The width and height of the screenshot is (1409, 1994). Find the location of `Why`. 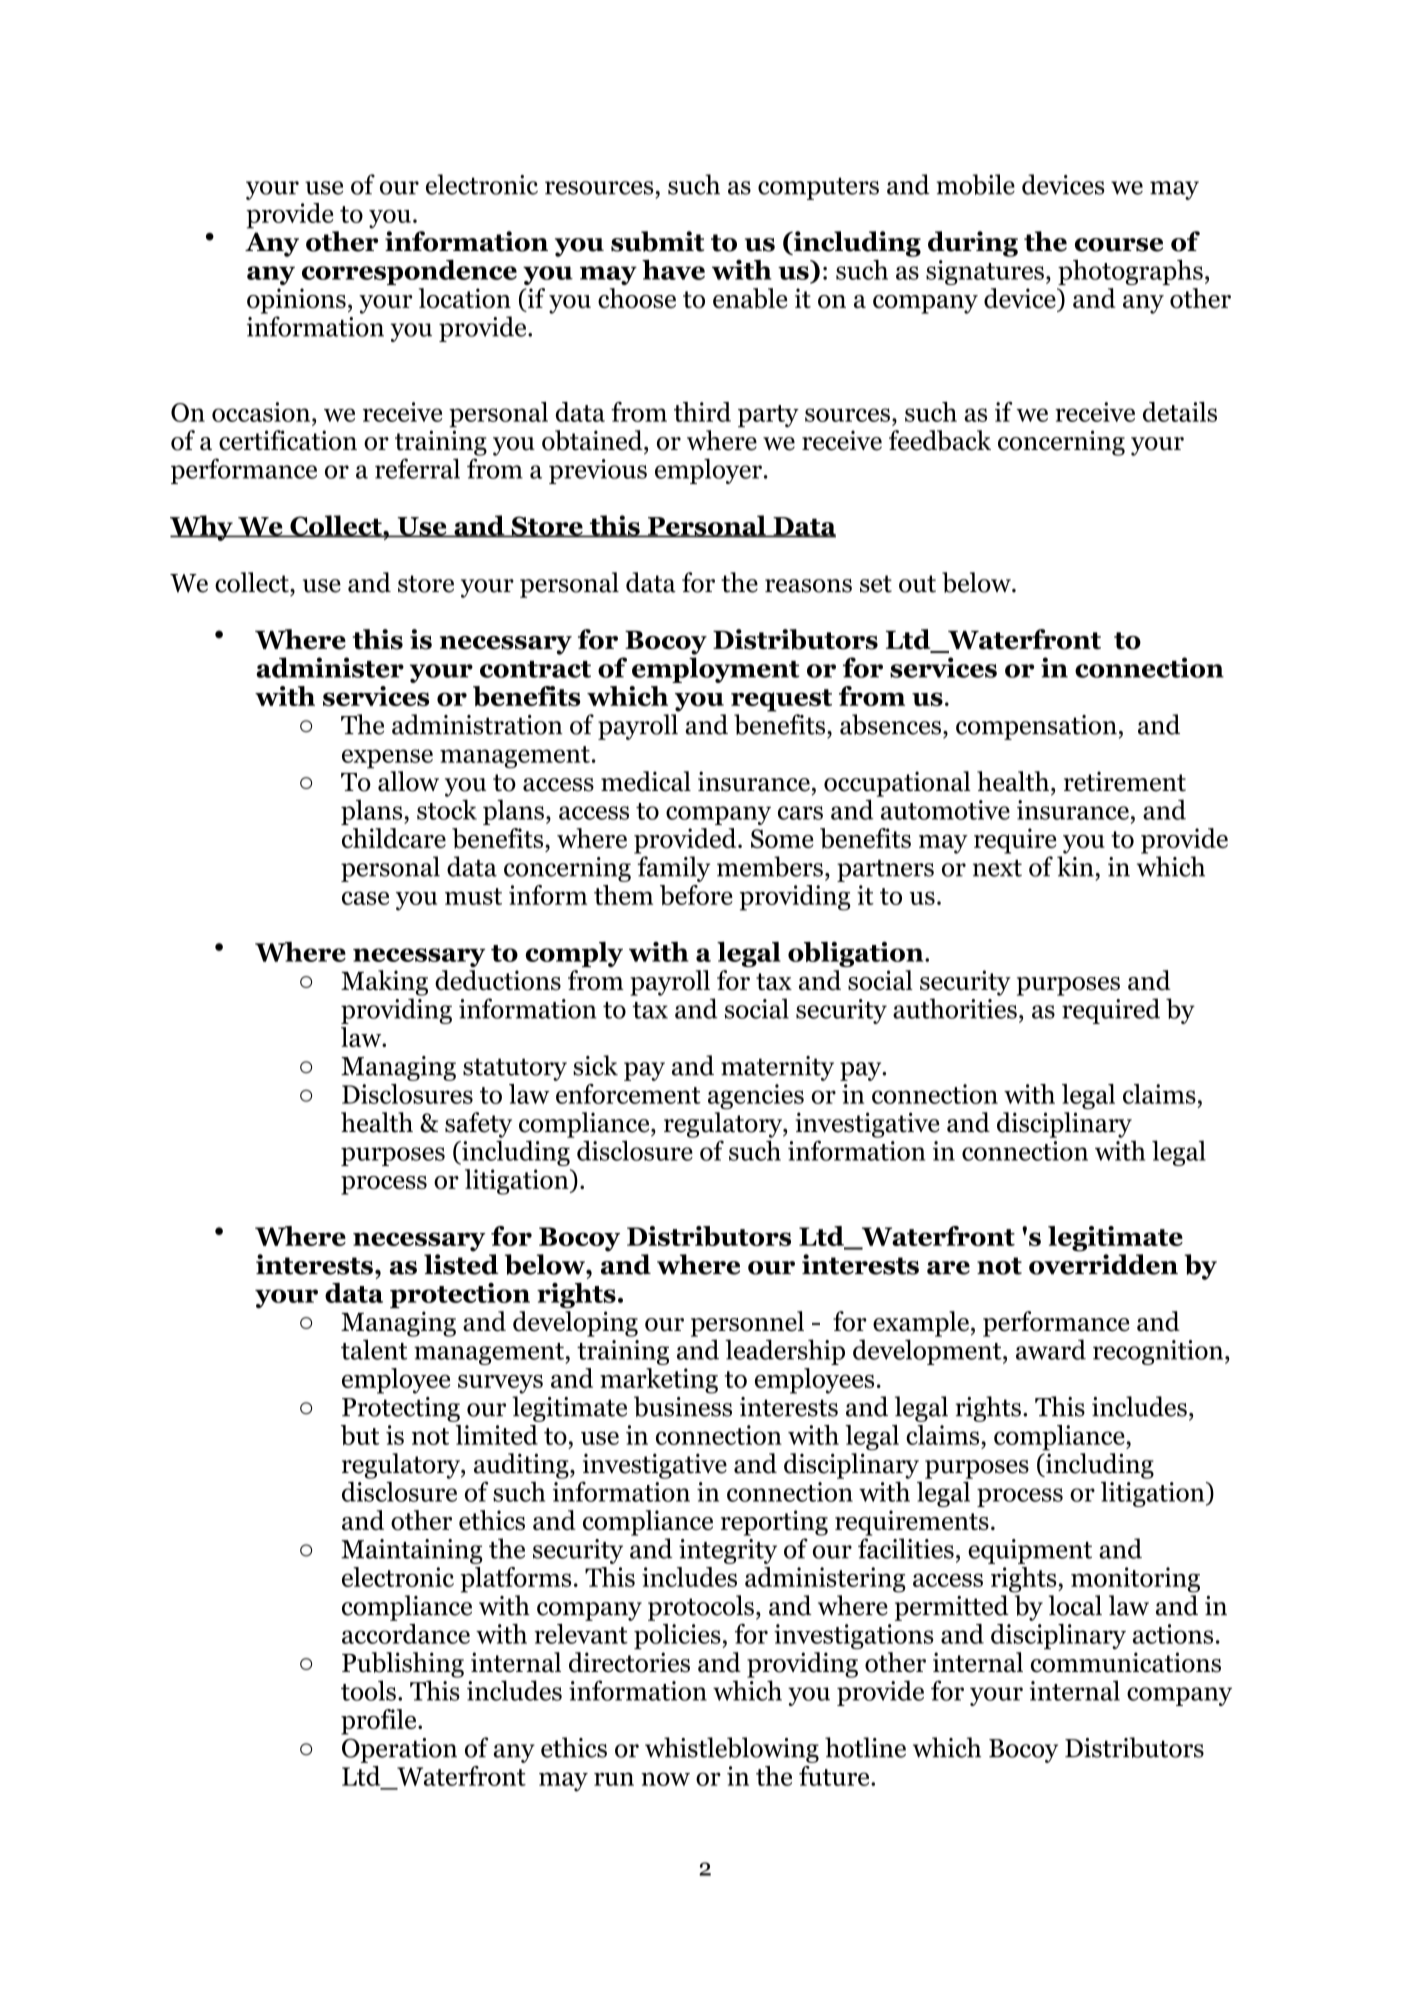

Why is located at coordinates (202, 528).
